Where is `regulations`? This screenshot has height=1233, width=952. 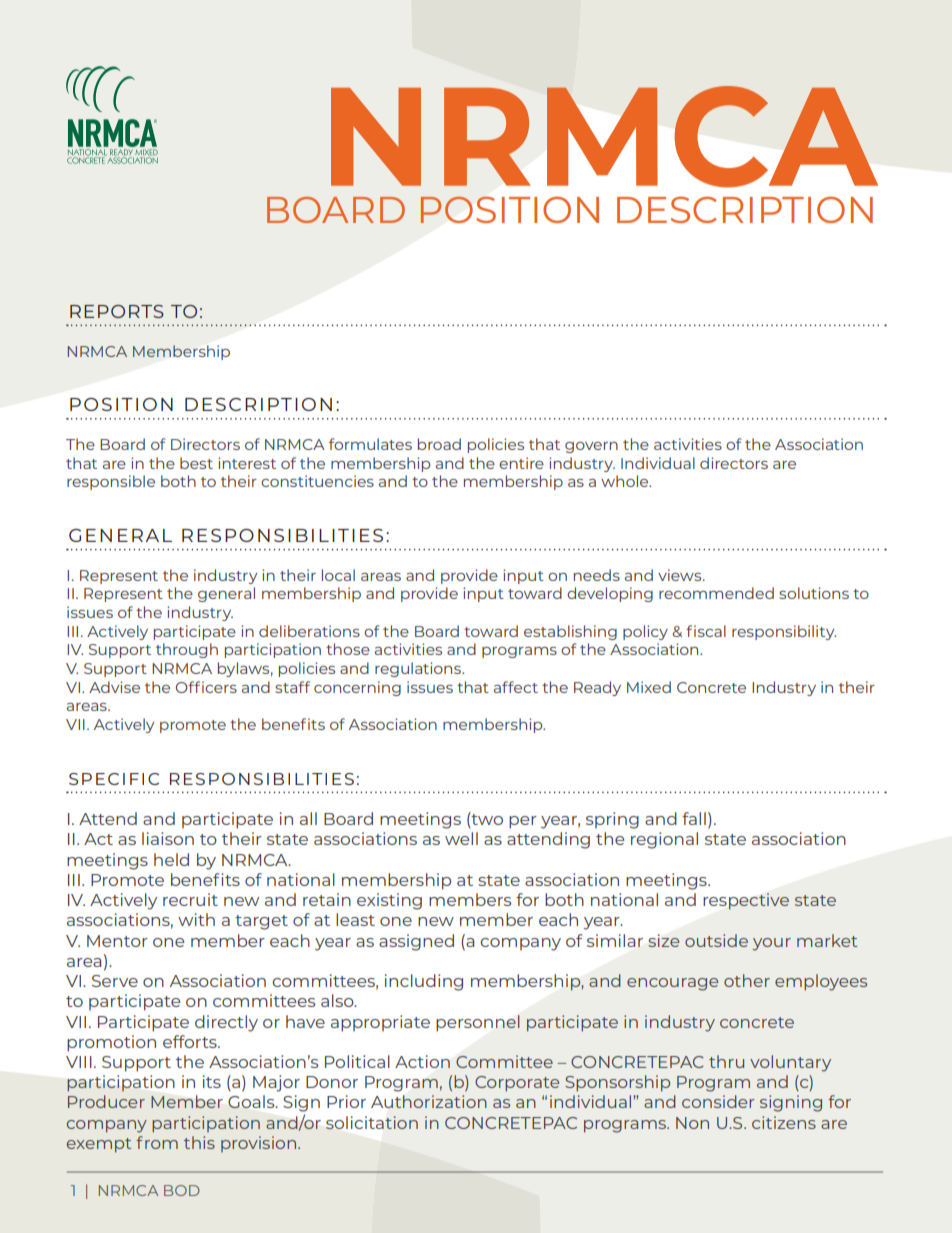 regulations is located at coordinates (419, 669).
